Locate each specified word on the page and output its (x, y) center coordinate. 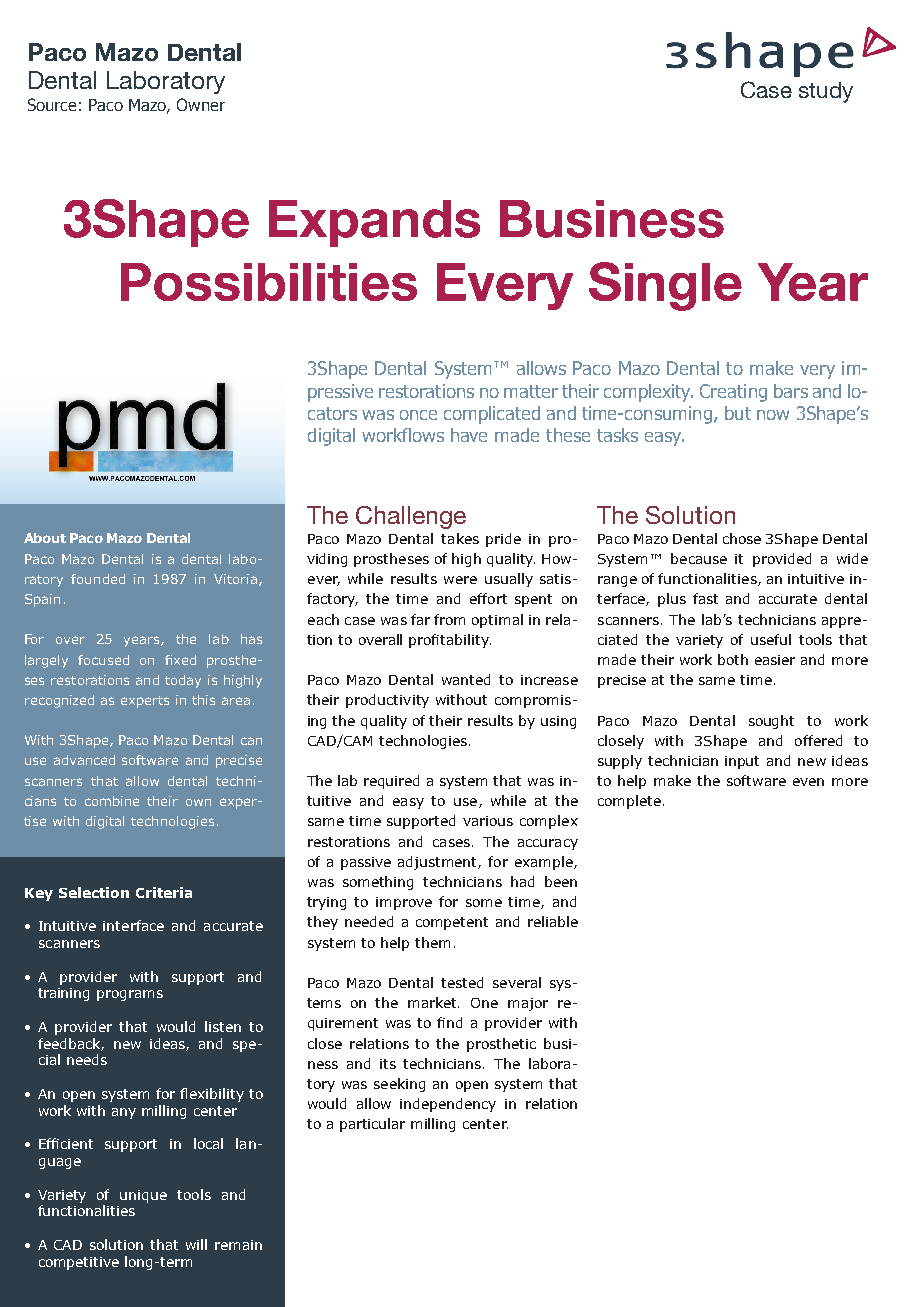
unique (143, 1196)
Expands (374, 223)
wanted (466, 679)
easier (775, 660)
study (826, 92)
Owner (201, 104)
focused (103, 660)
